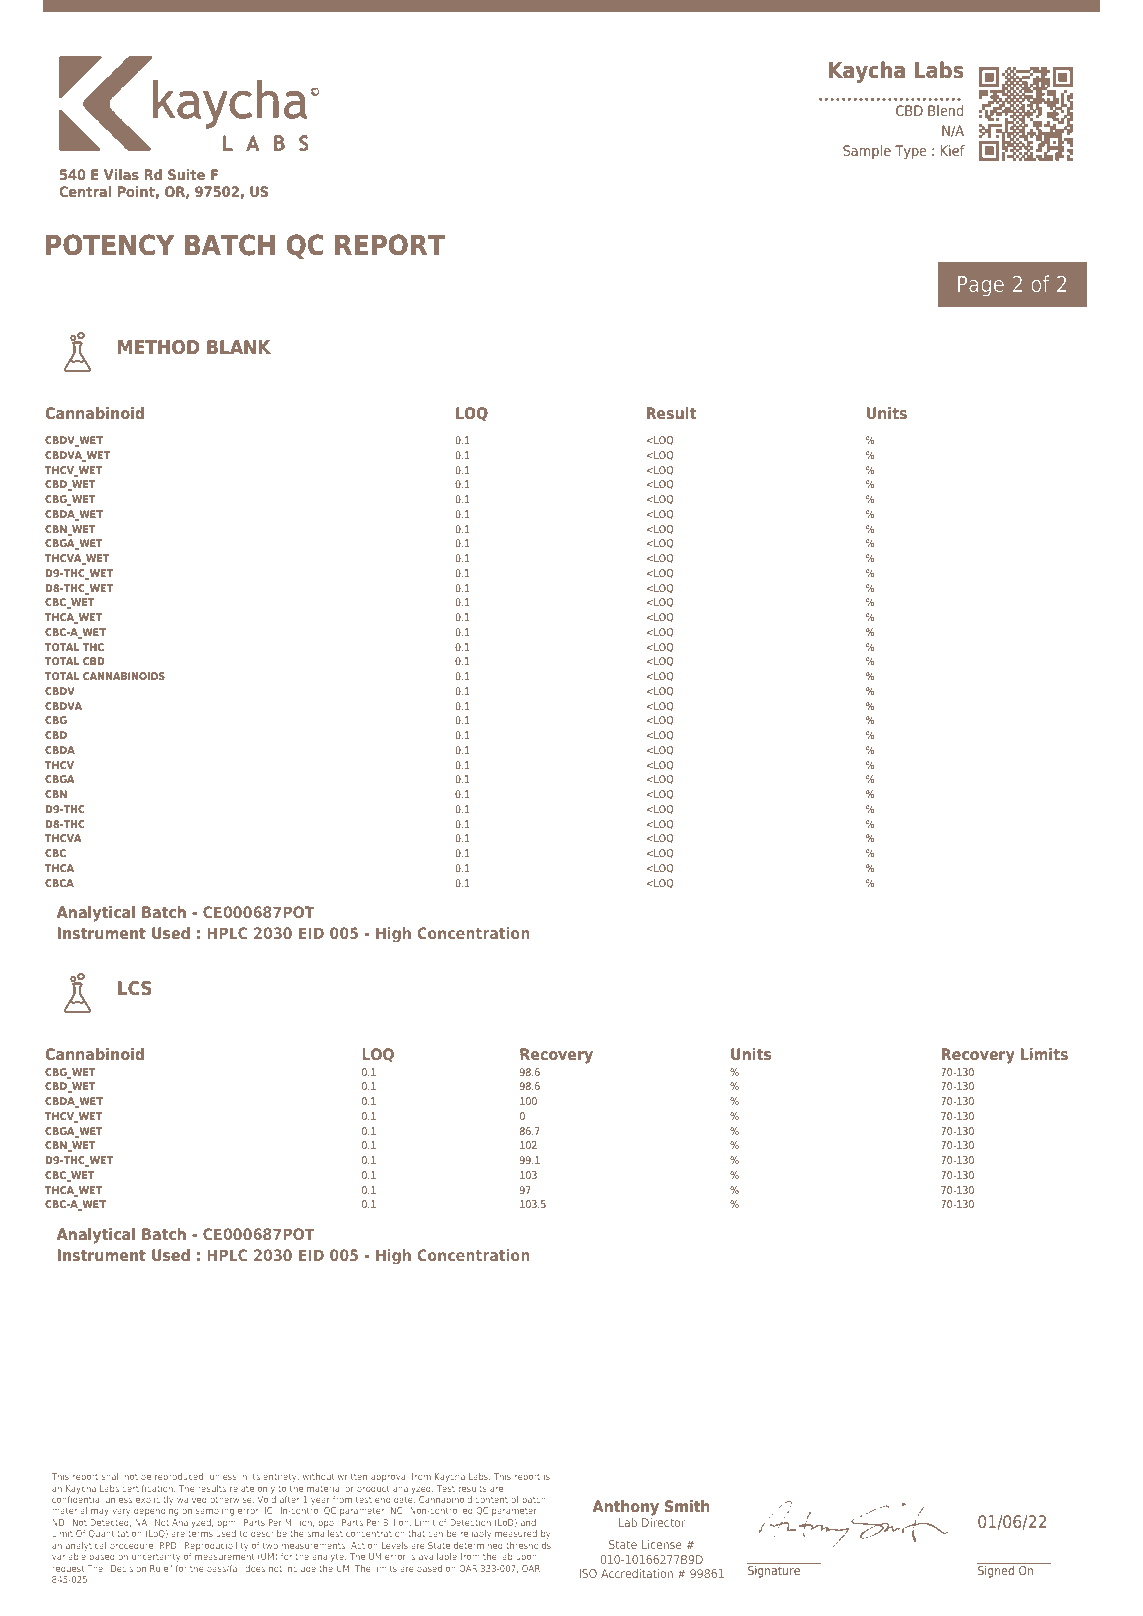 Image resolution: width=1143 pixels, height=1616 pixels. What do you see at coordinates (59, 883) in the page?
I see `CBCA` at bounding box center [59, 883].
